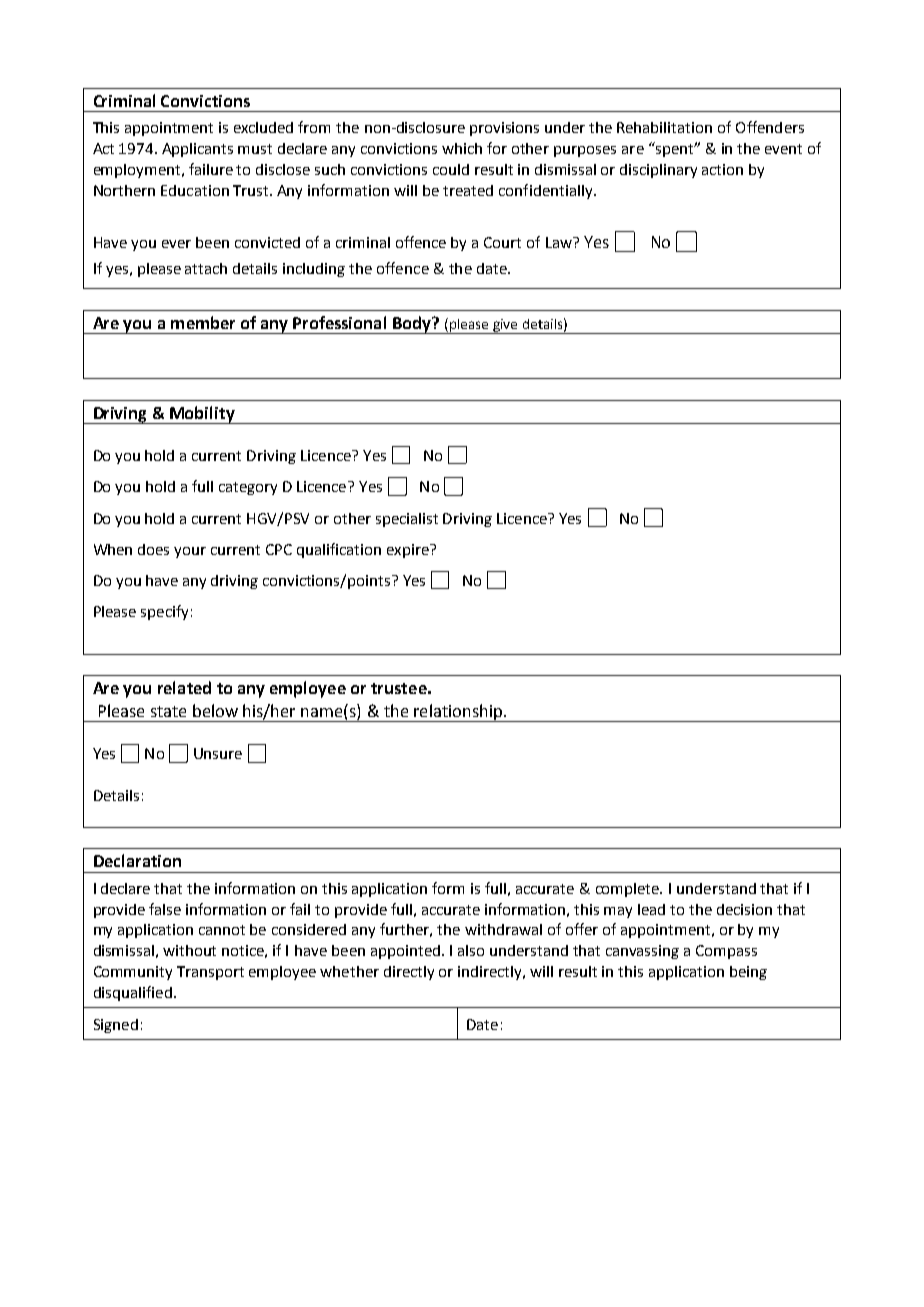 The image size is (924, 1307). I want to click on give, so click(505, 326).
